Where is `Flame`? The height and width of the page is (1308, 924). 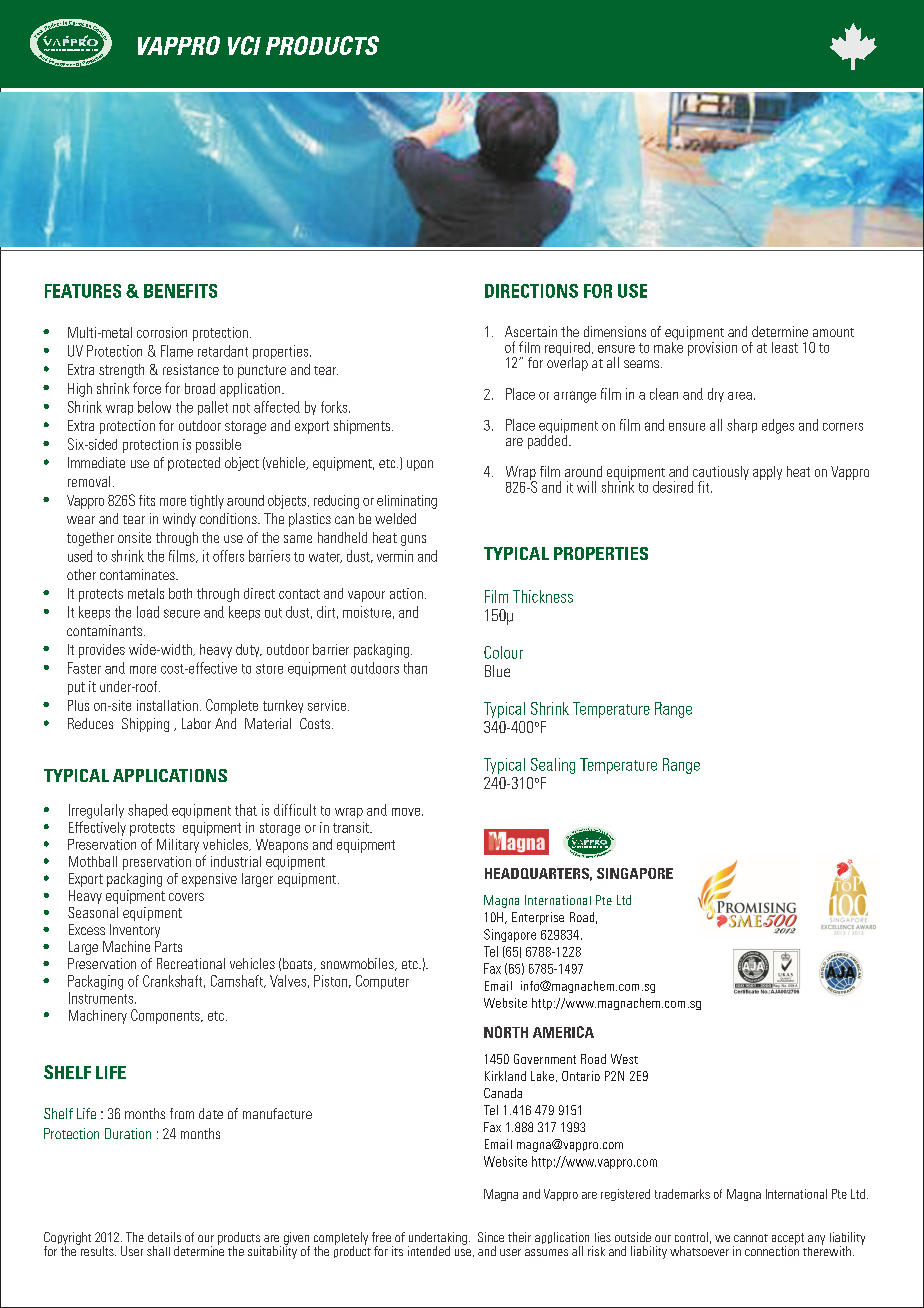
Flame is located at coordinates (177, 351).
